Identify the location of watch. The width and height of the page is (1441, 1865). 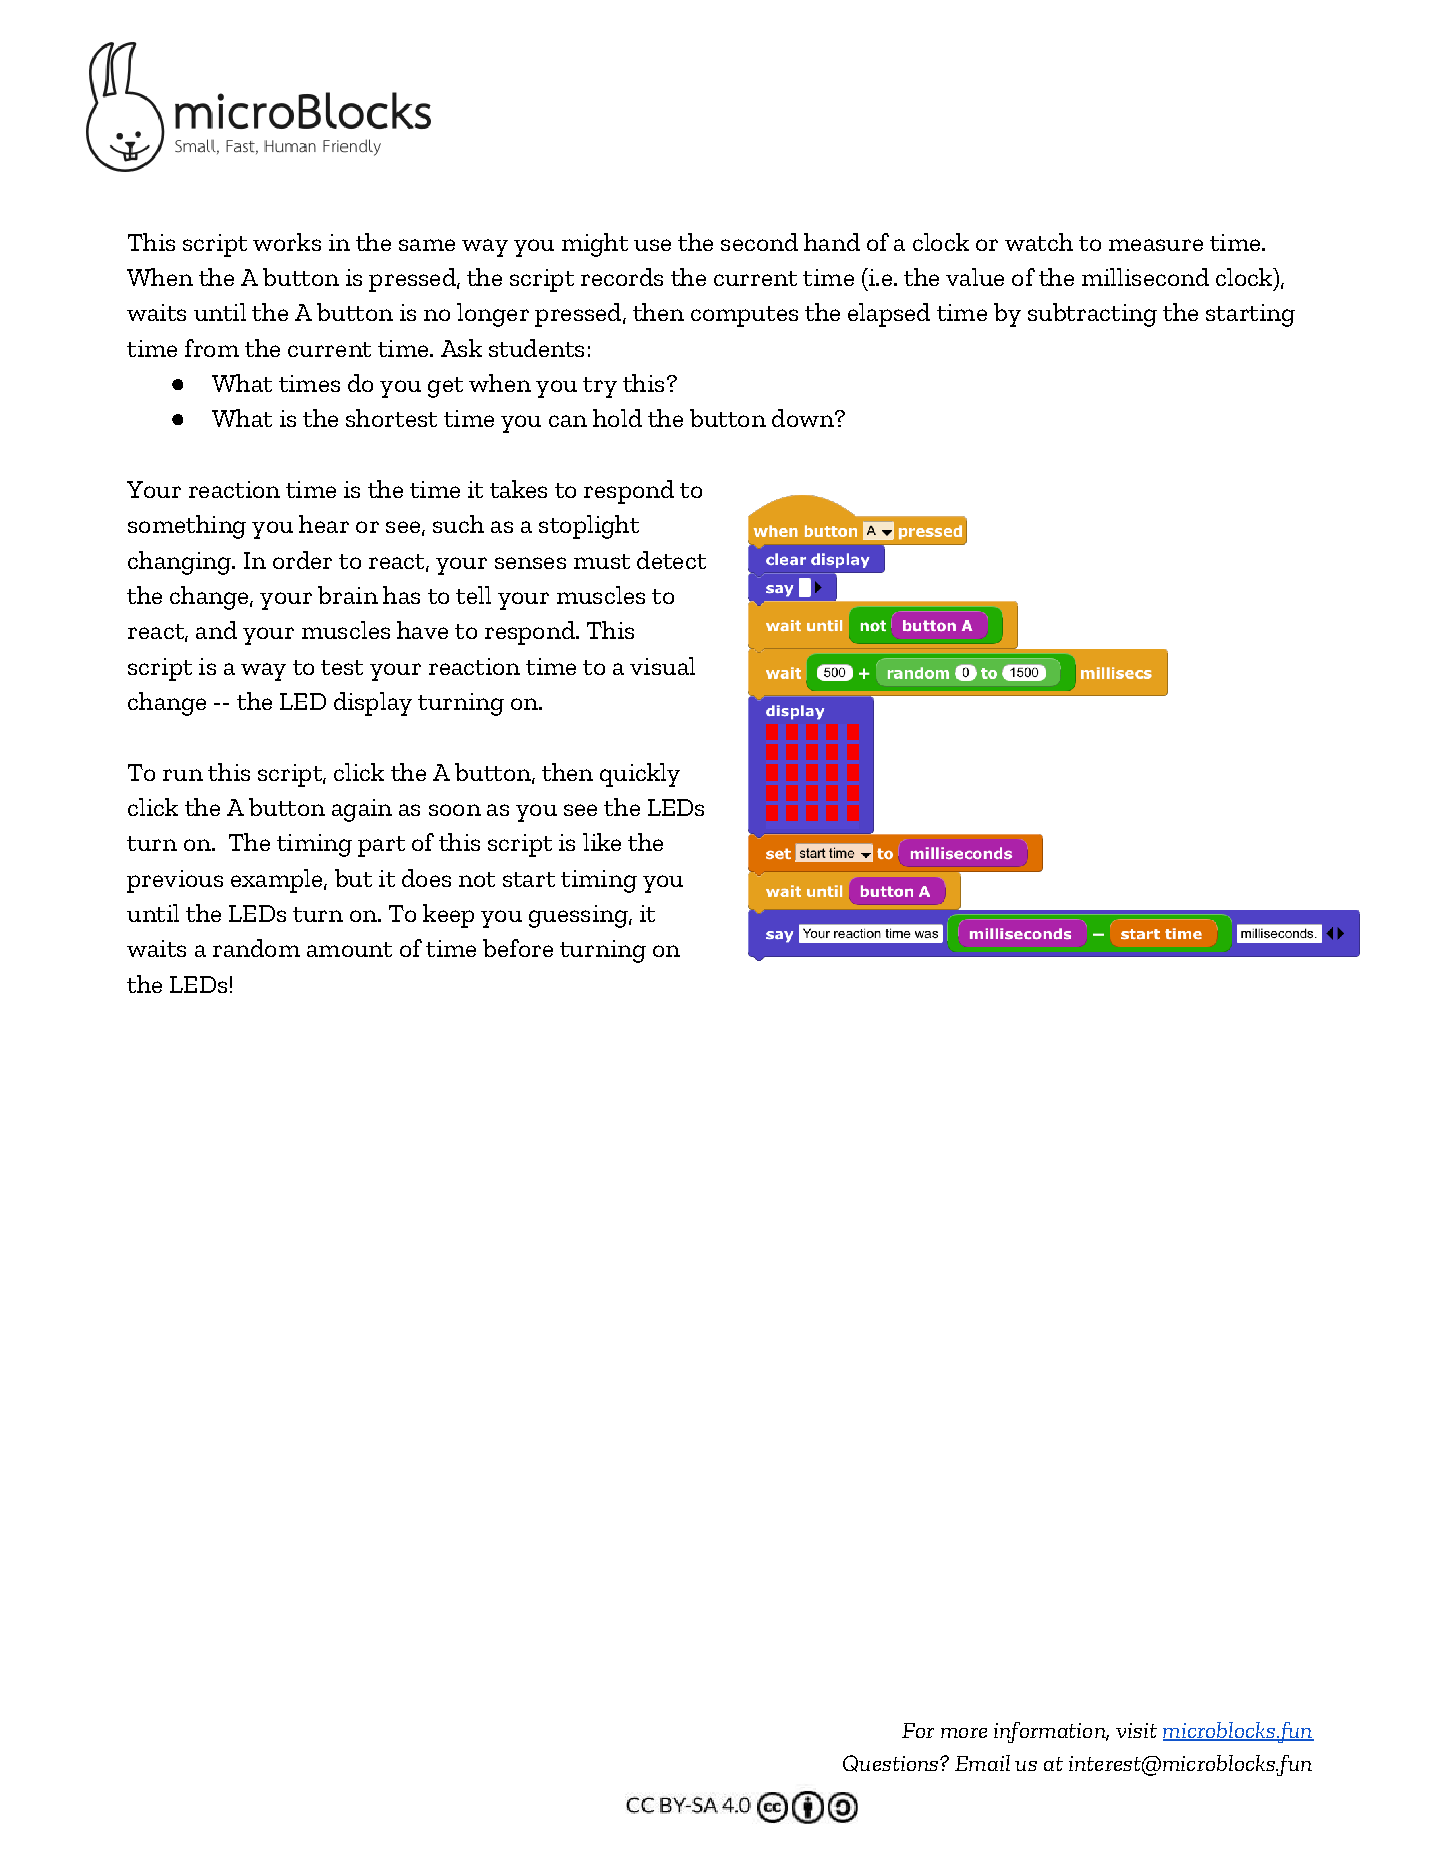
(1039, 242).
